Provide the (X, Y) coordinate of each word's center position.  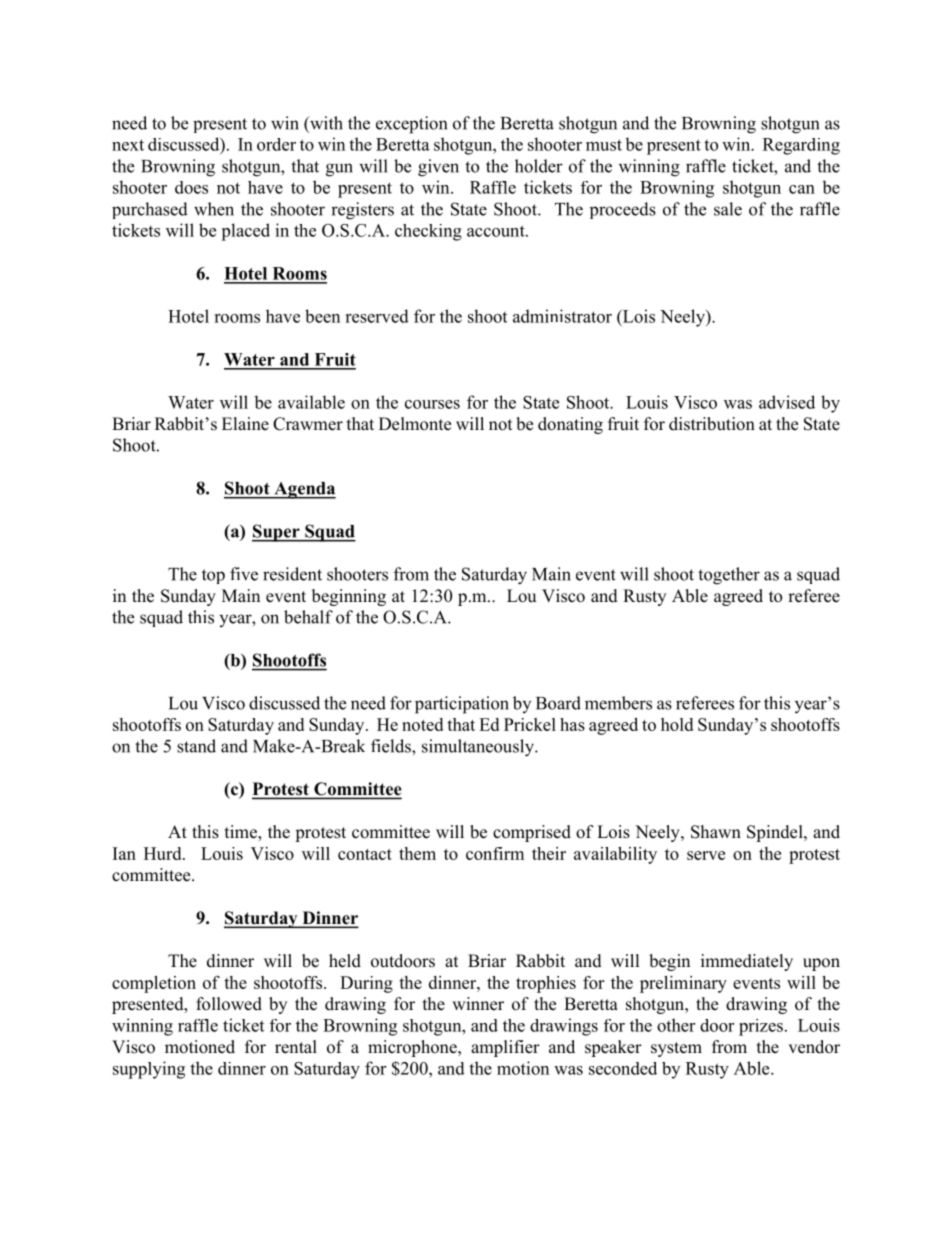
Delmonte (415, 424)
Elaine (245, 424)
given (438, 168)
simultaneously (479, 748)
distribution (712, 424)
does (191, 187)
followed (229, 1004)
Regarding (801, 146)
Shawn (716, 832)
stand (196, 746)
